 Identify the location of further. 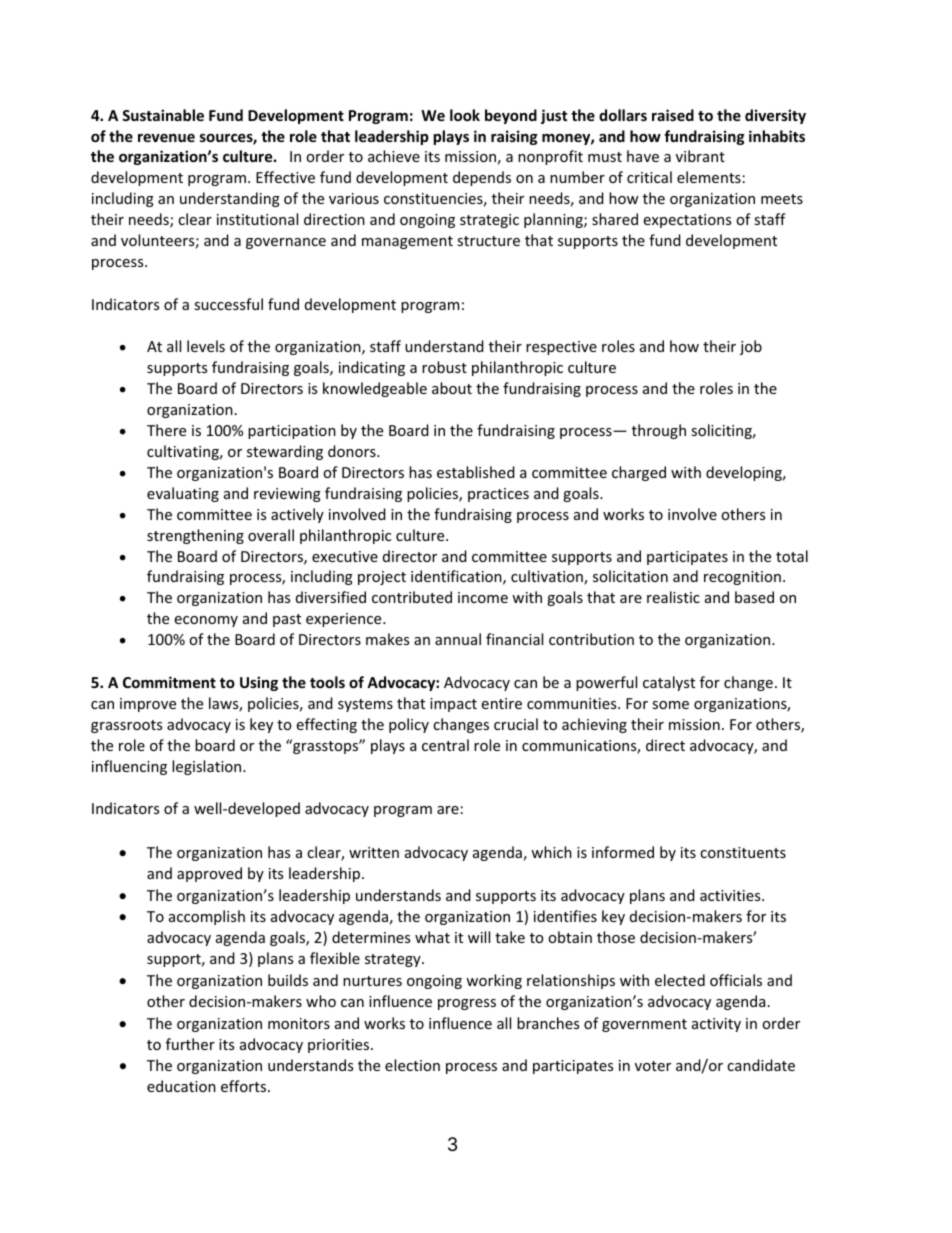
(190, 1044).
